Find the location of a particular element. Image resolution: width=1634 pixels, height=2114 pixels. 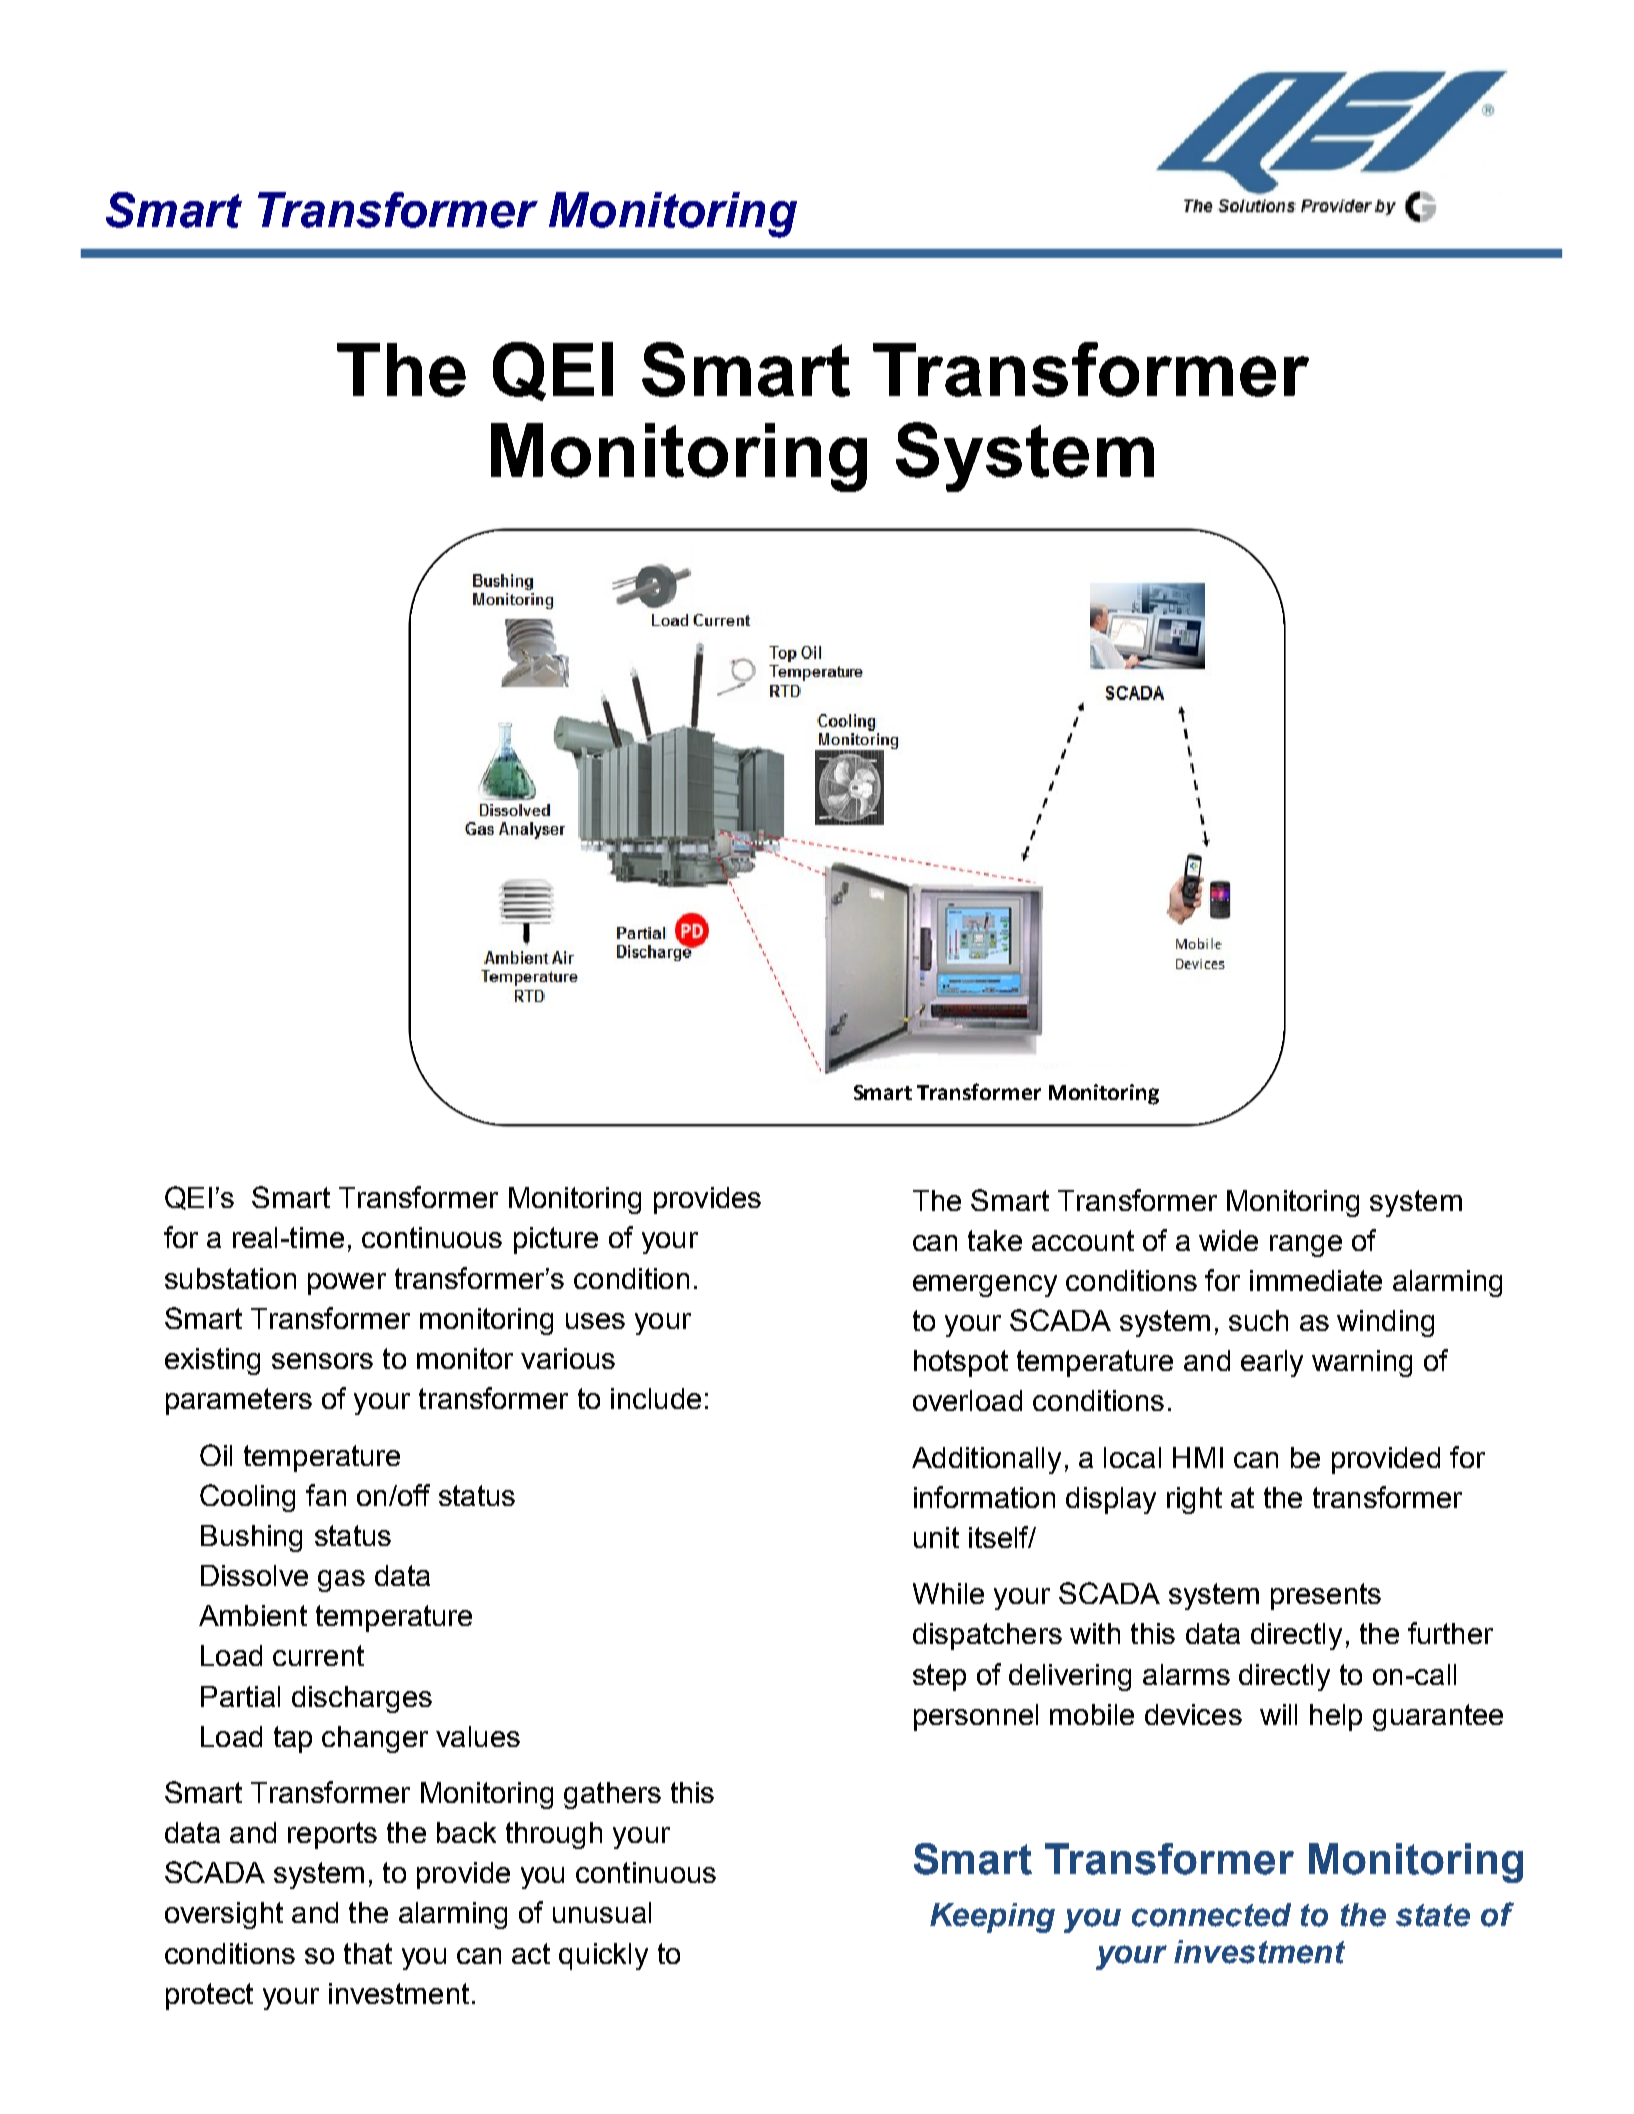

power is located at coordinates (347, 1284).
